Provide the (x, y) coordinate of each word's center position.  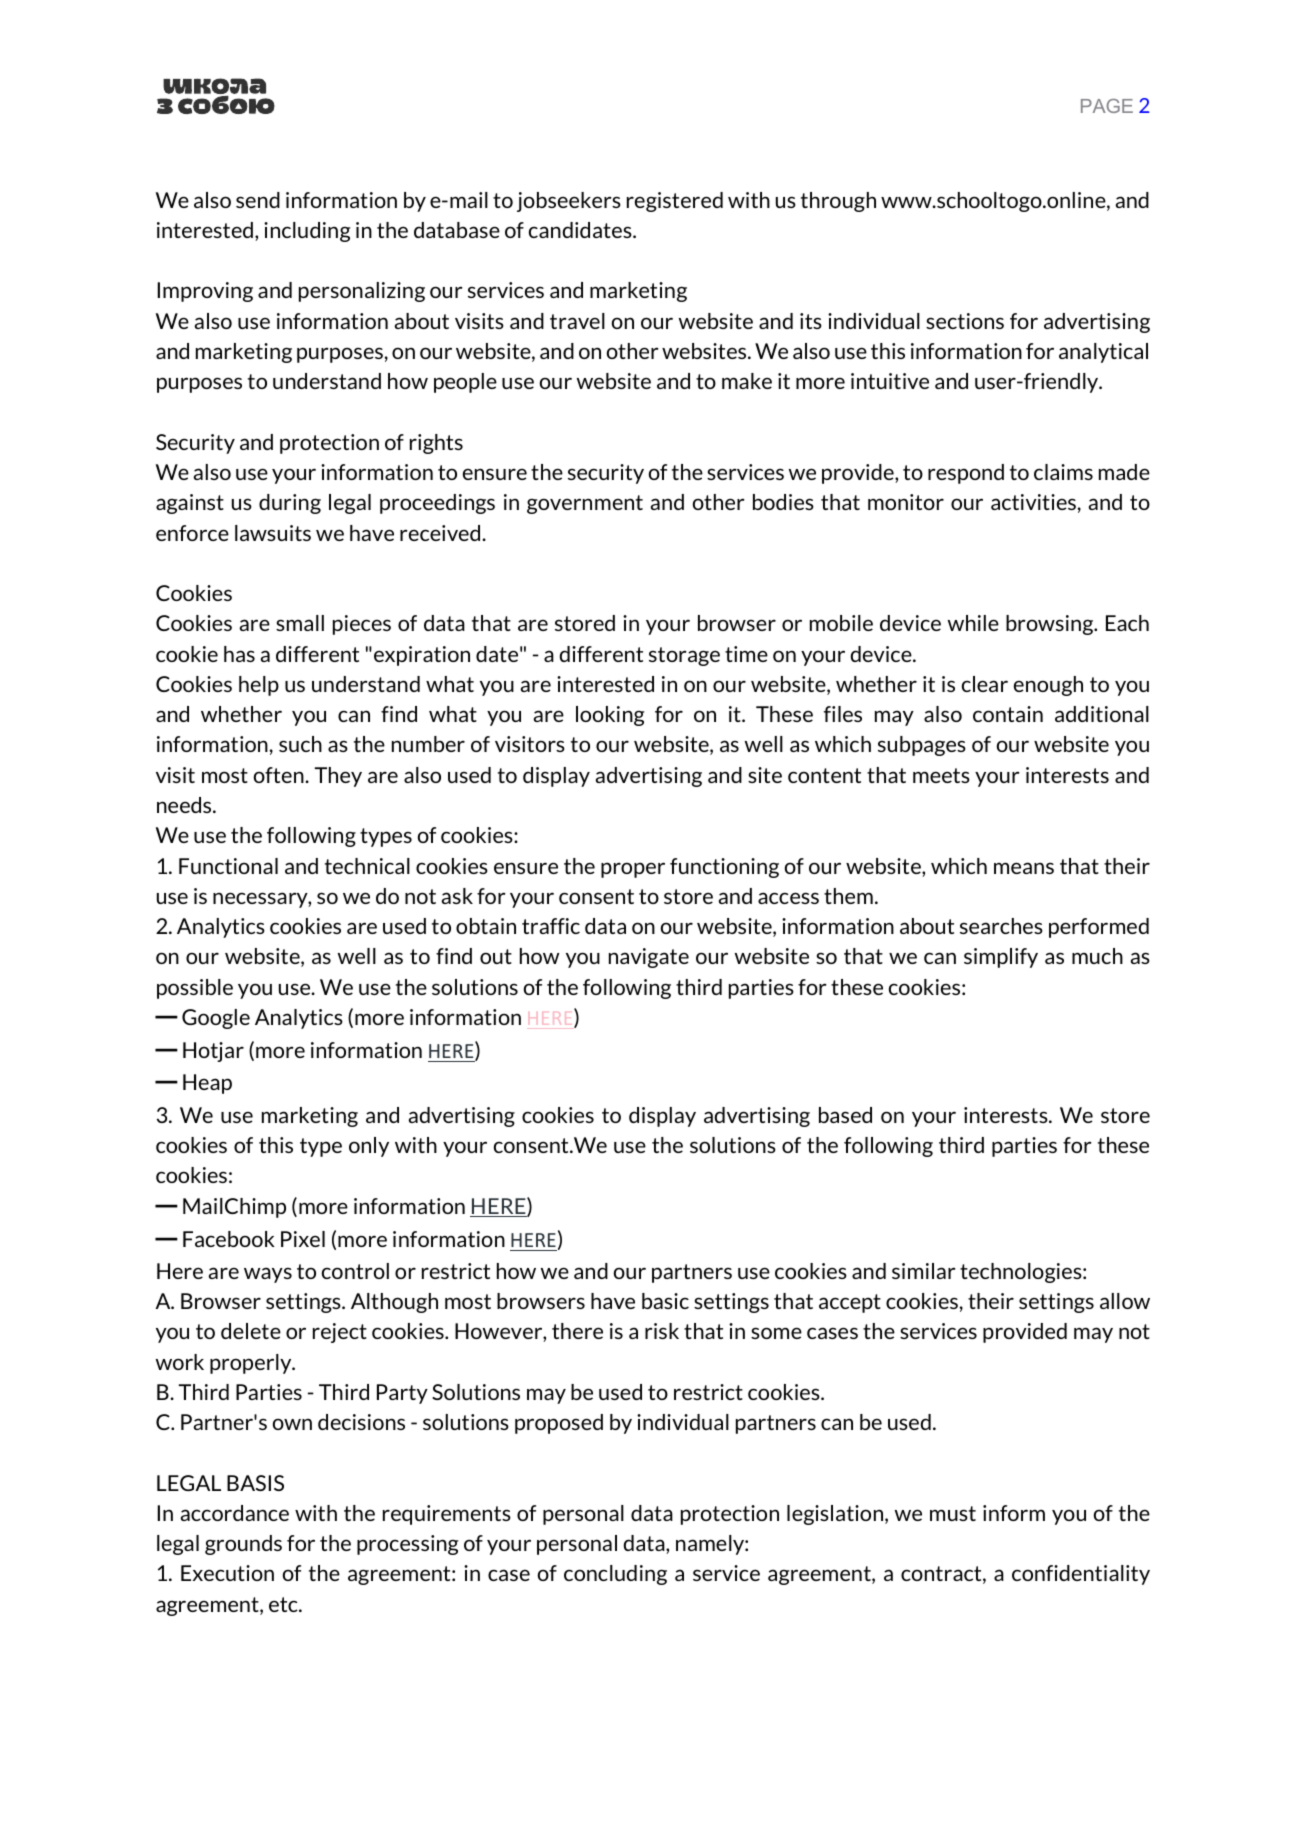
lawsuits (273, 533)
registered (675, 202)
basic (665, 1301)
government (585, 504)
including (307, 232)
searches (1001, 926)
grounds (243, 1545)
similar (924, 1271)
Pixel (303, 1239)
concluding (615, 1575)
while (973, 623)
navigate (649, 958)
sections (965, 321)
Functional (228, 866)
